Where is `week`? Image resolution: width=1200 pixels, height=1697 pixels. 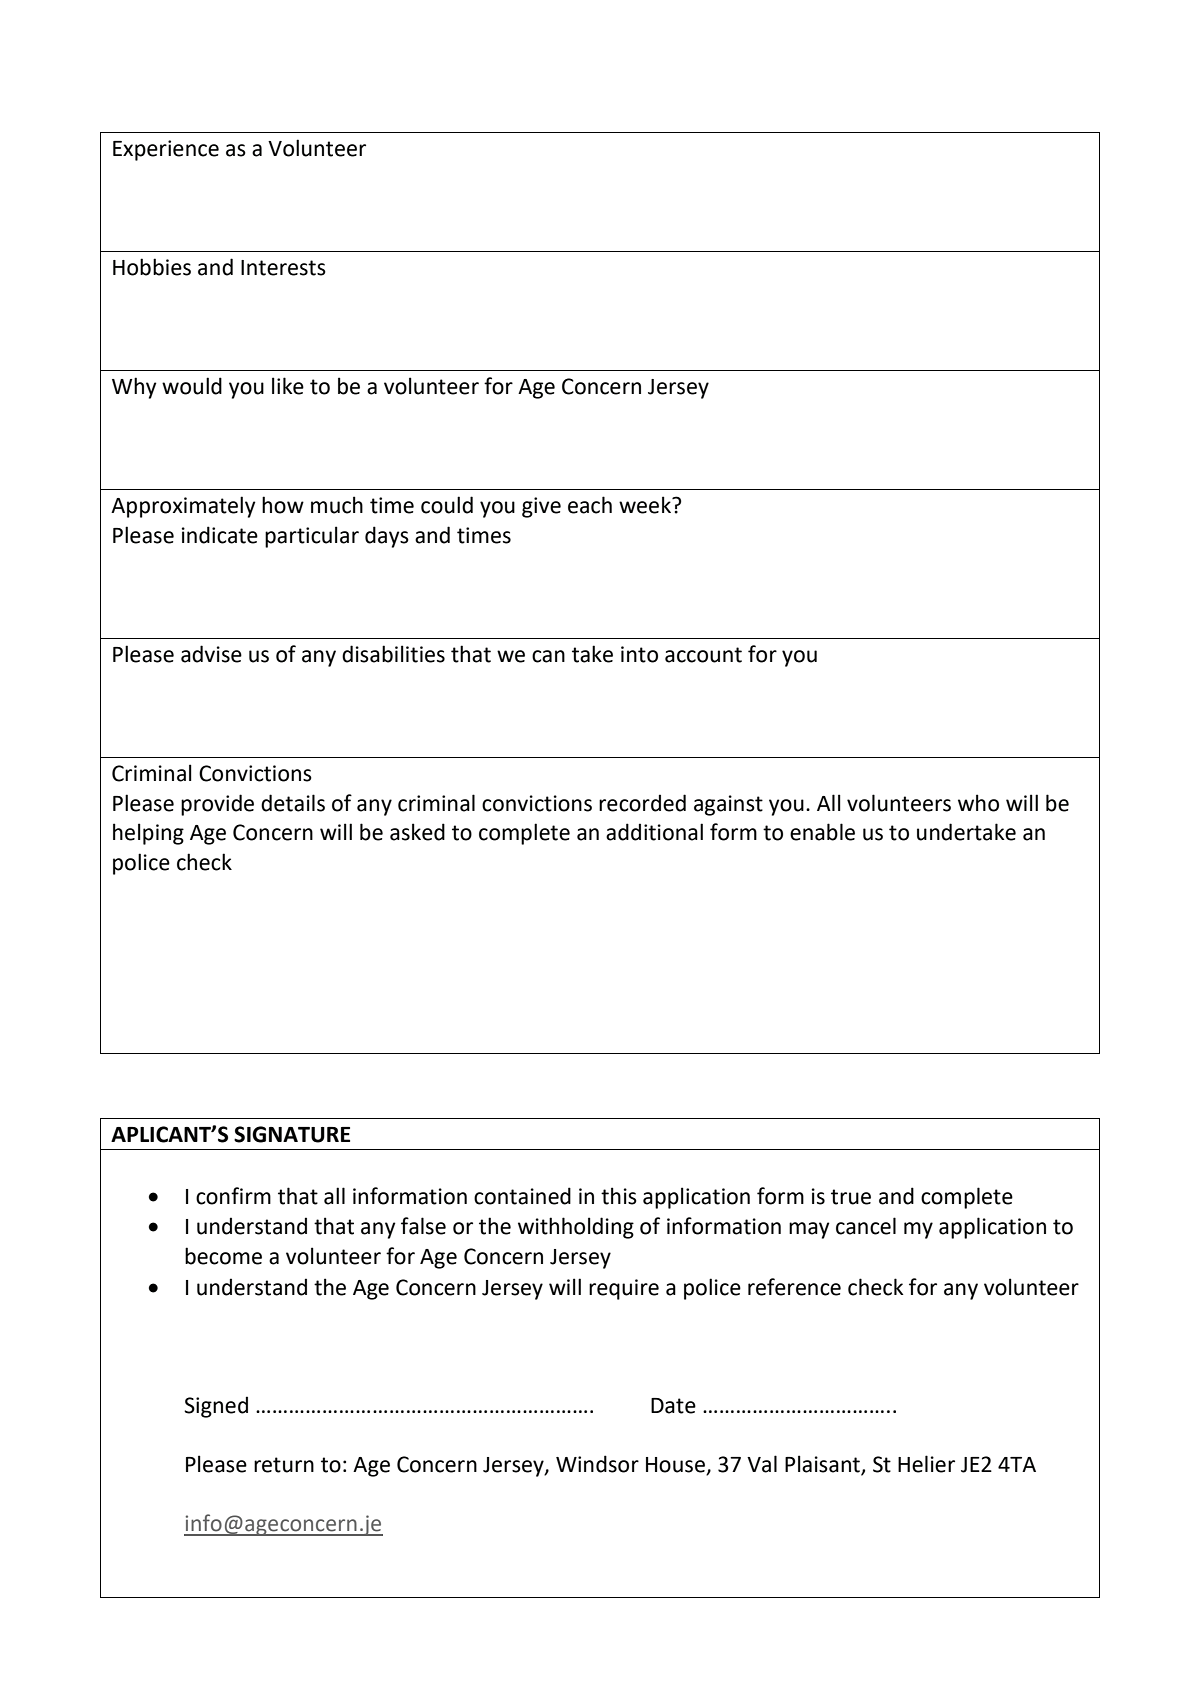 week is located at coordinates (646, 505).
